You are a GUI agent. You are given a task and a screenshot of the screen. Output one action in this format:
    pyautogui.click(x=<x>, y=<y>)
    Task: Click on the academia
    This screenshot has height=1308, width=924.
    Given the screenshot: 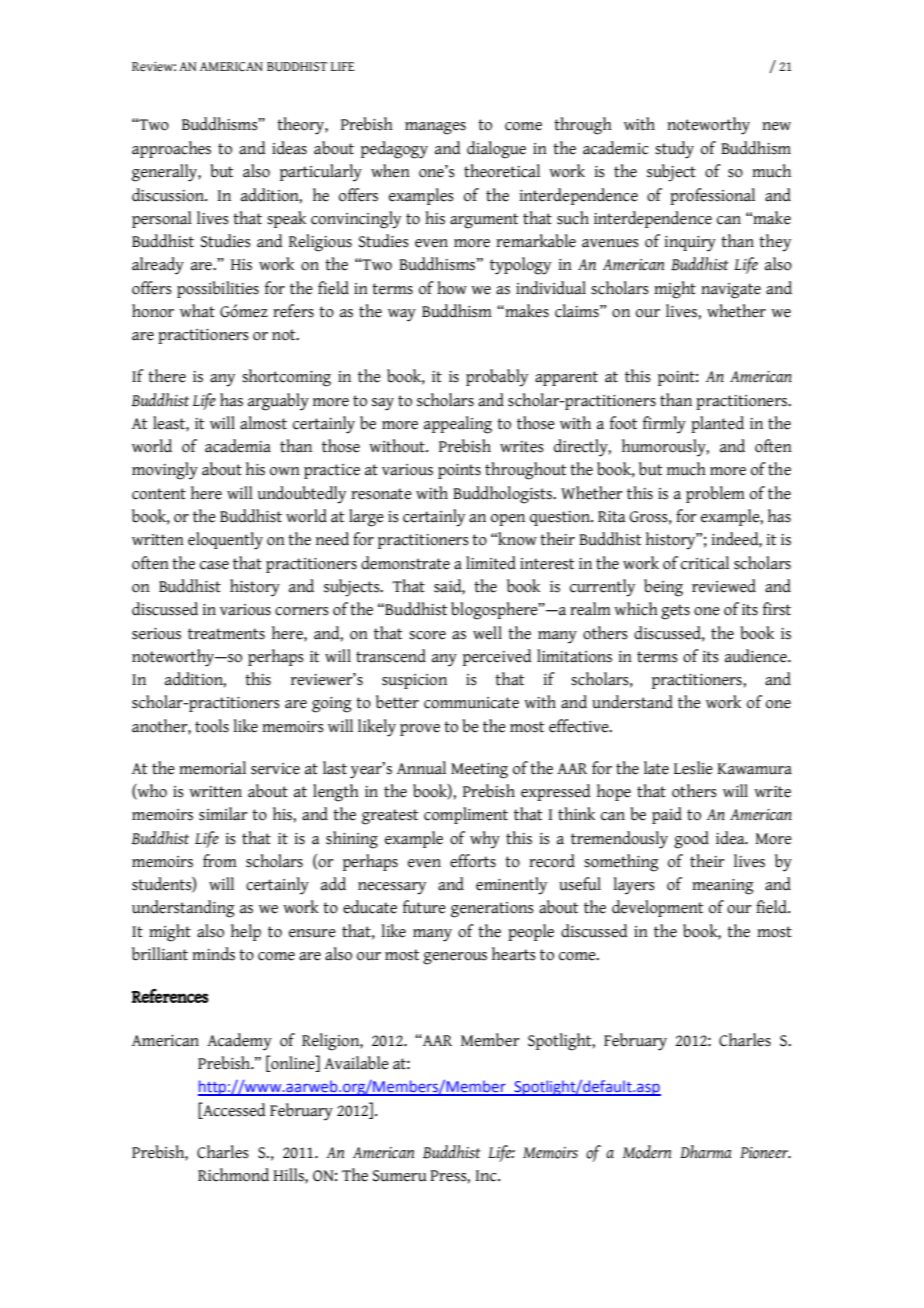 What is the action you would take?
    pyautogui.click(x=238, y=446)
